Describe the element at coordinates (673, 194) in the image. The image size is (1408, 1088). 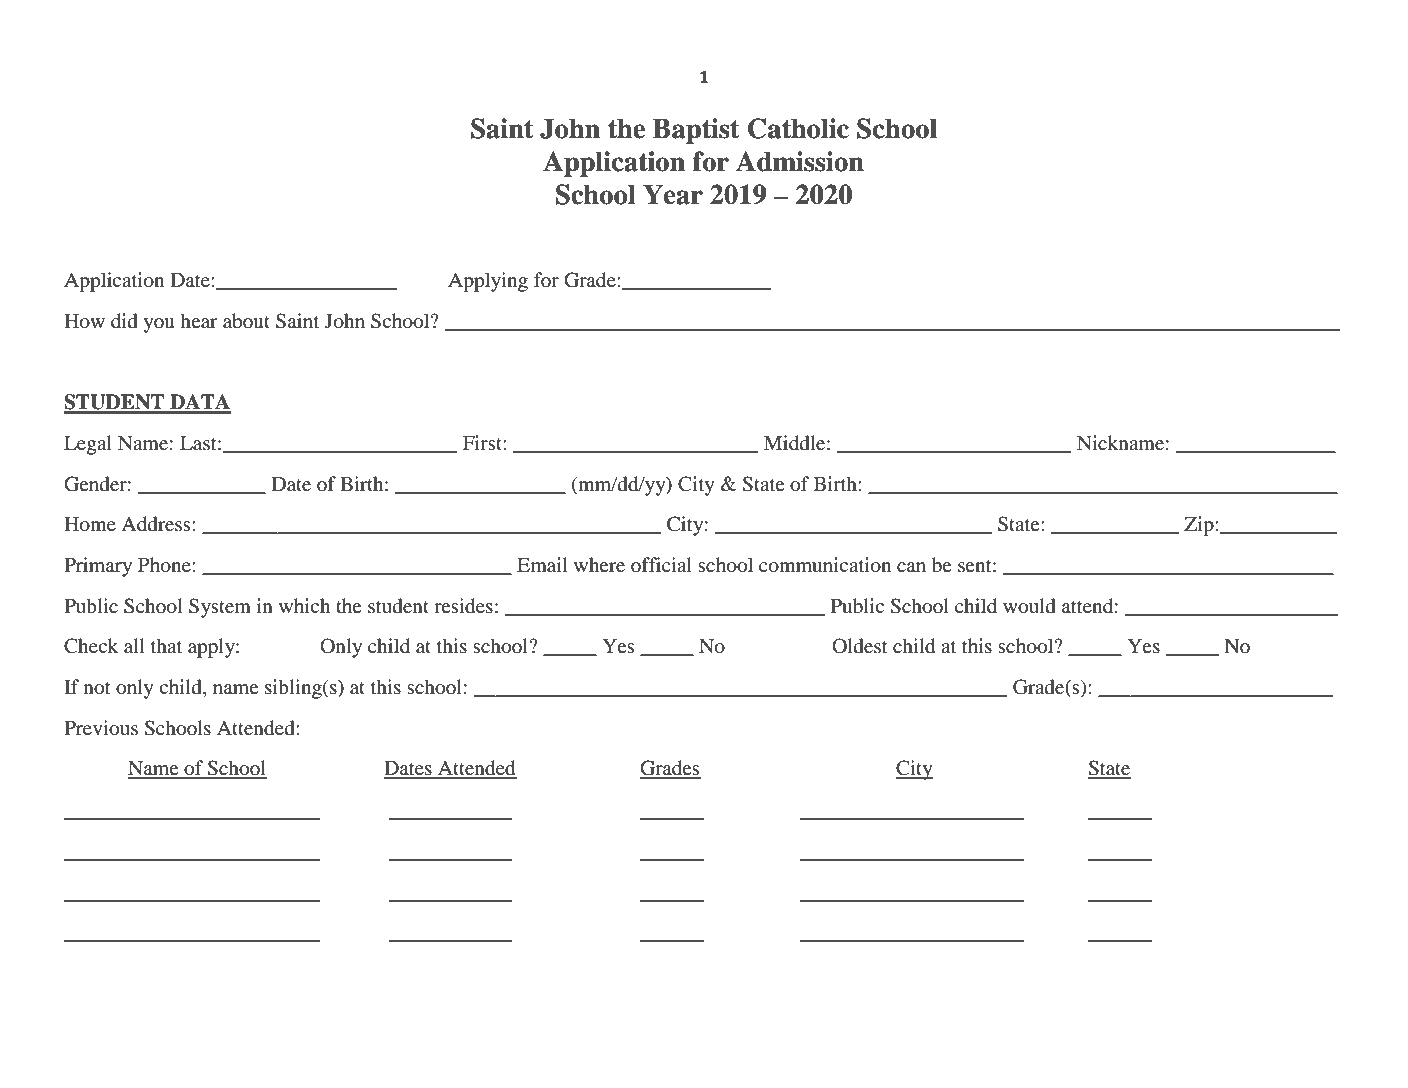
I see `Year` at that location.
